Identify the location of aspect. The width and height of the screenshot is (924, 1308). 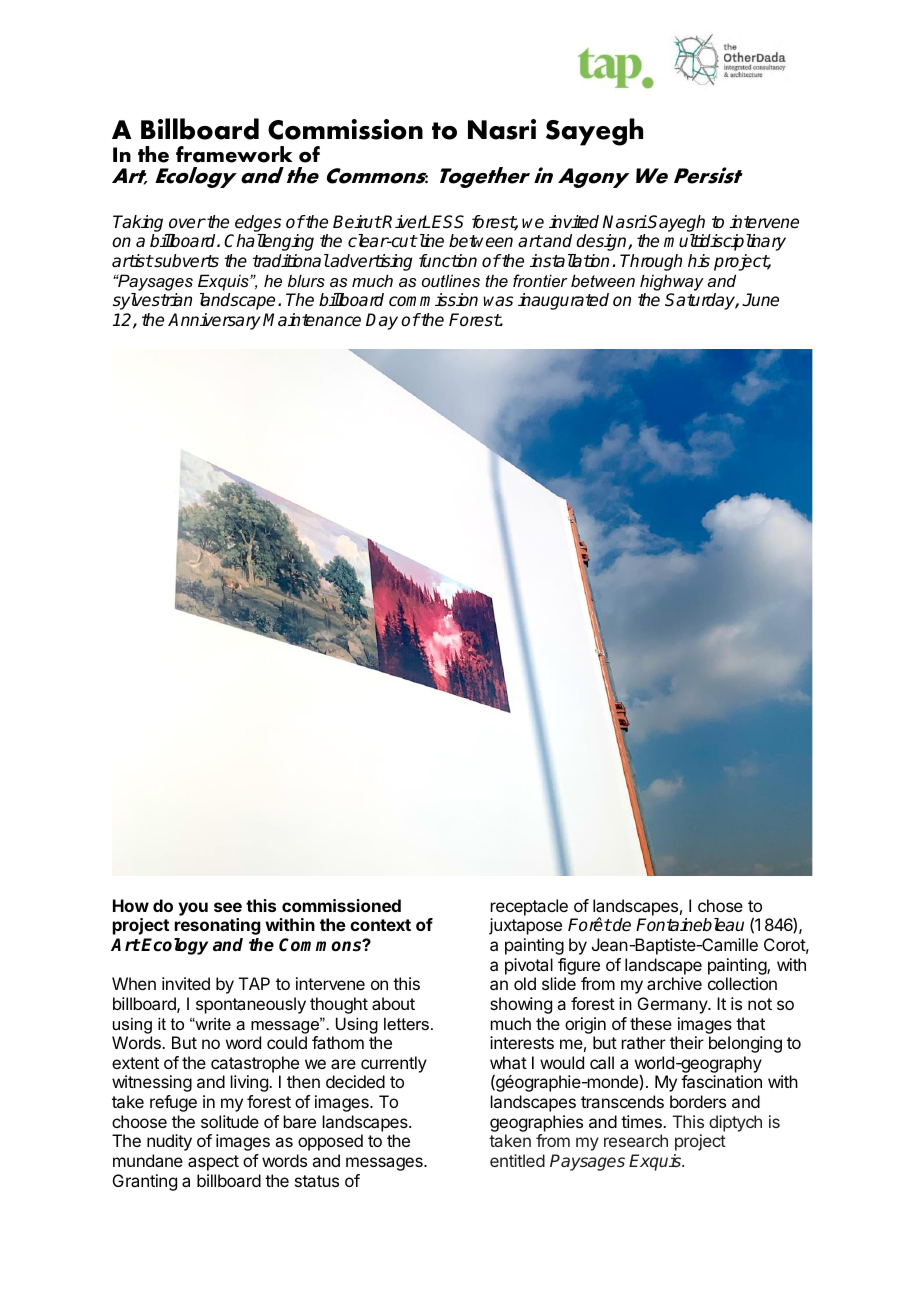
(213, 1163).
